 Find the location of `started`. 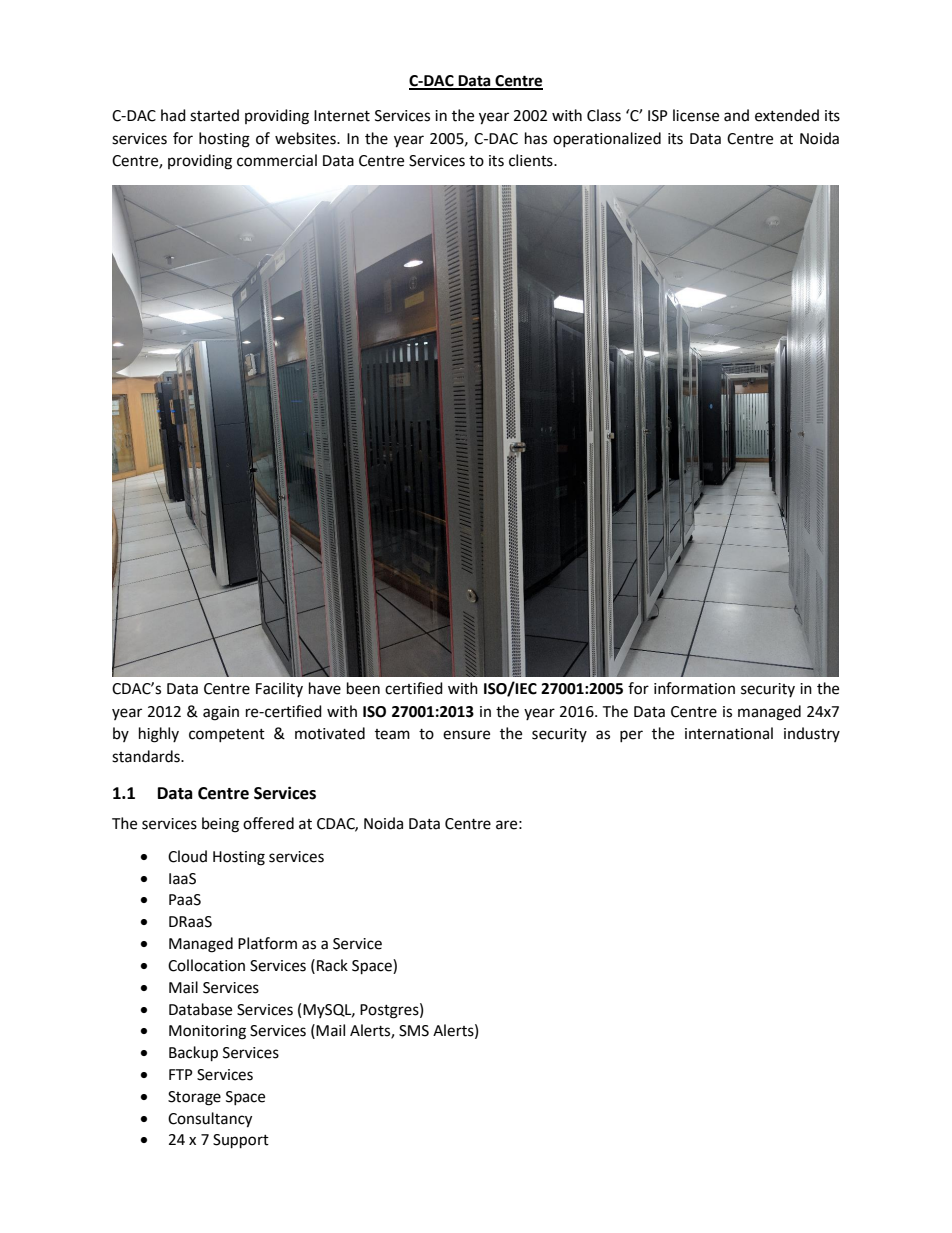

started is located at coordinates (214, 115).
